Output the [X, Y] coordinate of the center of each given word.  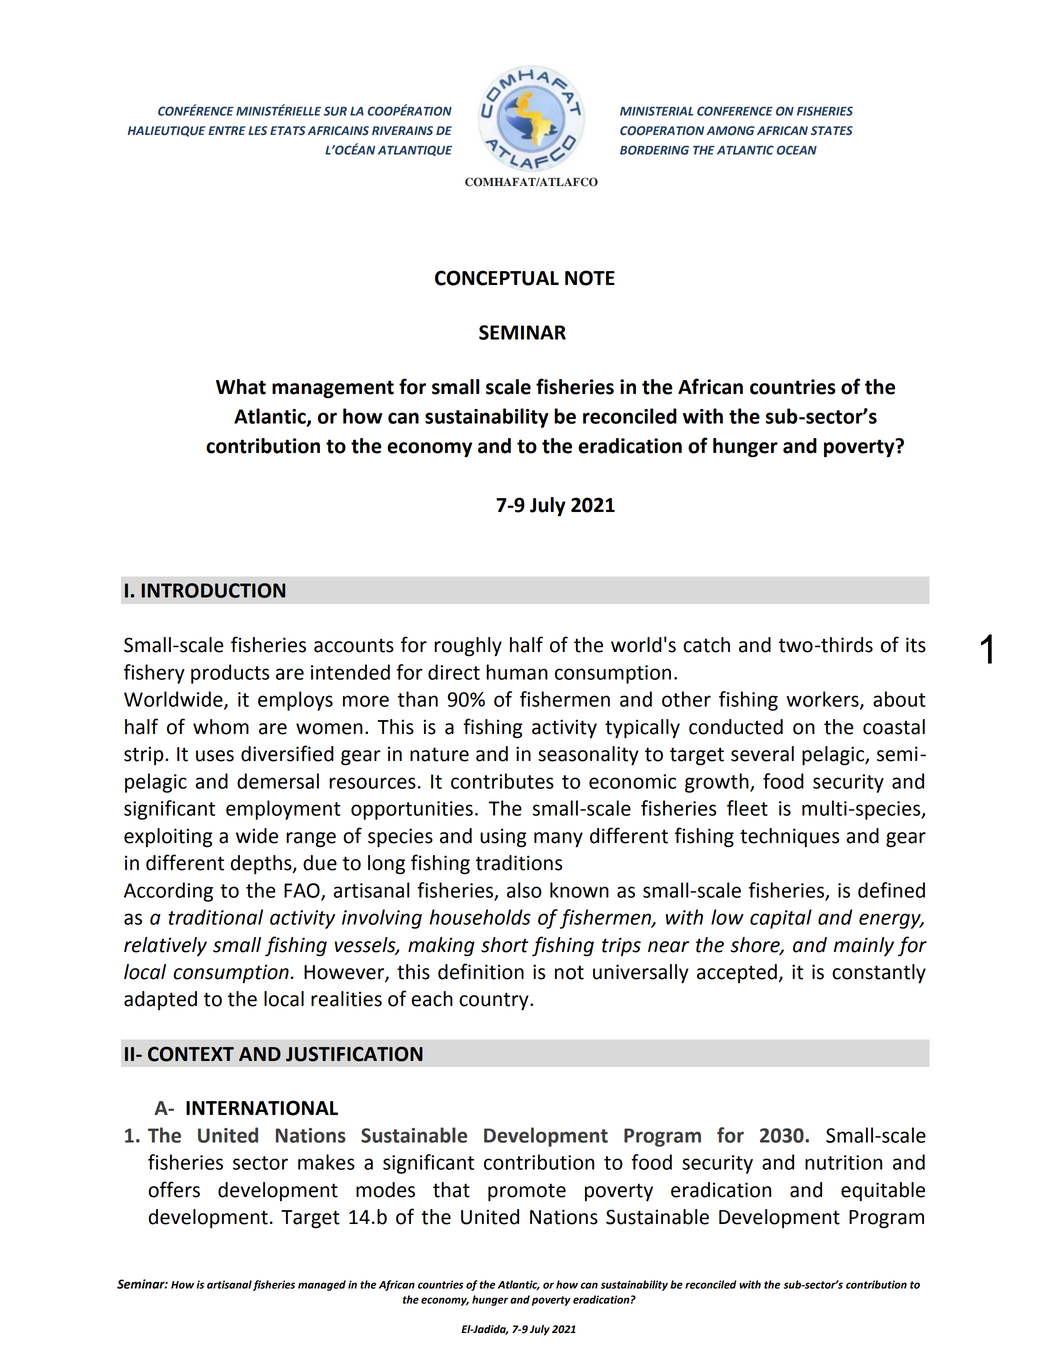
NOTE [590, 278]
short [504, 945]
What [241, 387]
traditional [215, 917]
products [230, 674]
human [517, 672]
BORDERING [654, 150]
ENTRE [227, 130]
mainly [864, 947]
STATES [832, 130]
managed [322, 1285]
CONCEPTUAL [497, 278]
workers [823, 700]
